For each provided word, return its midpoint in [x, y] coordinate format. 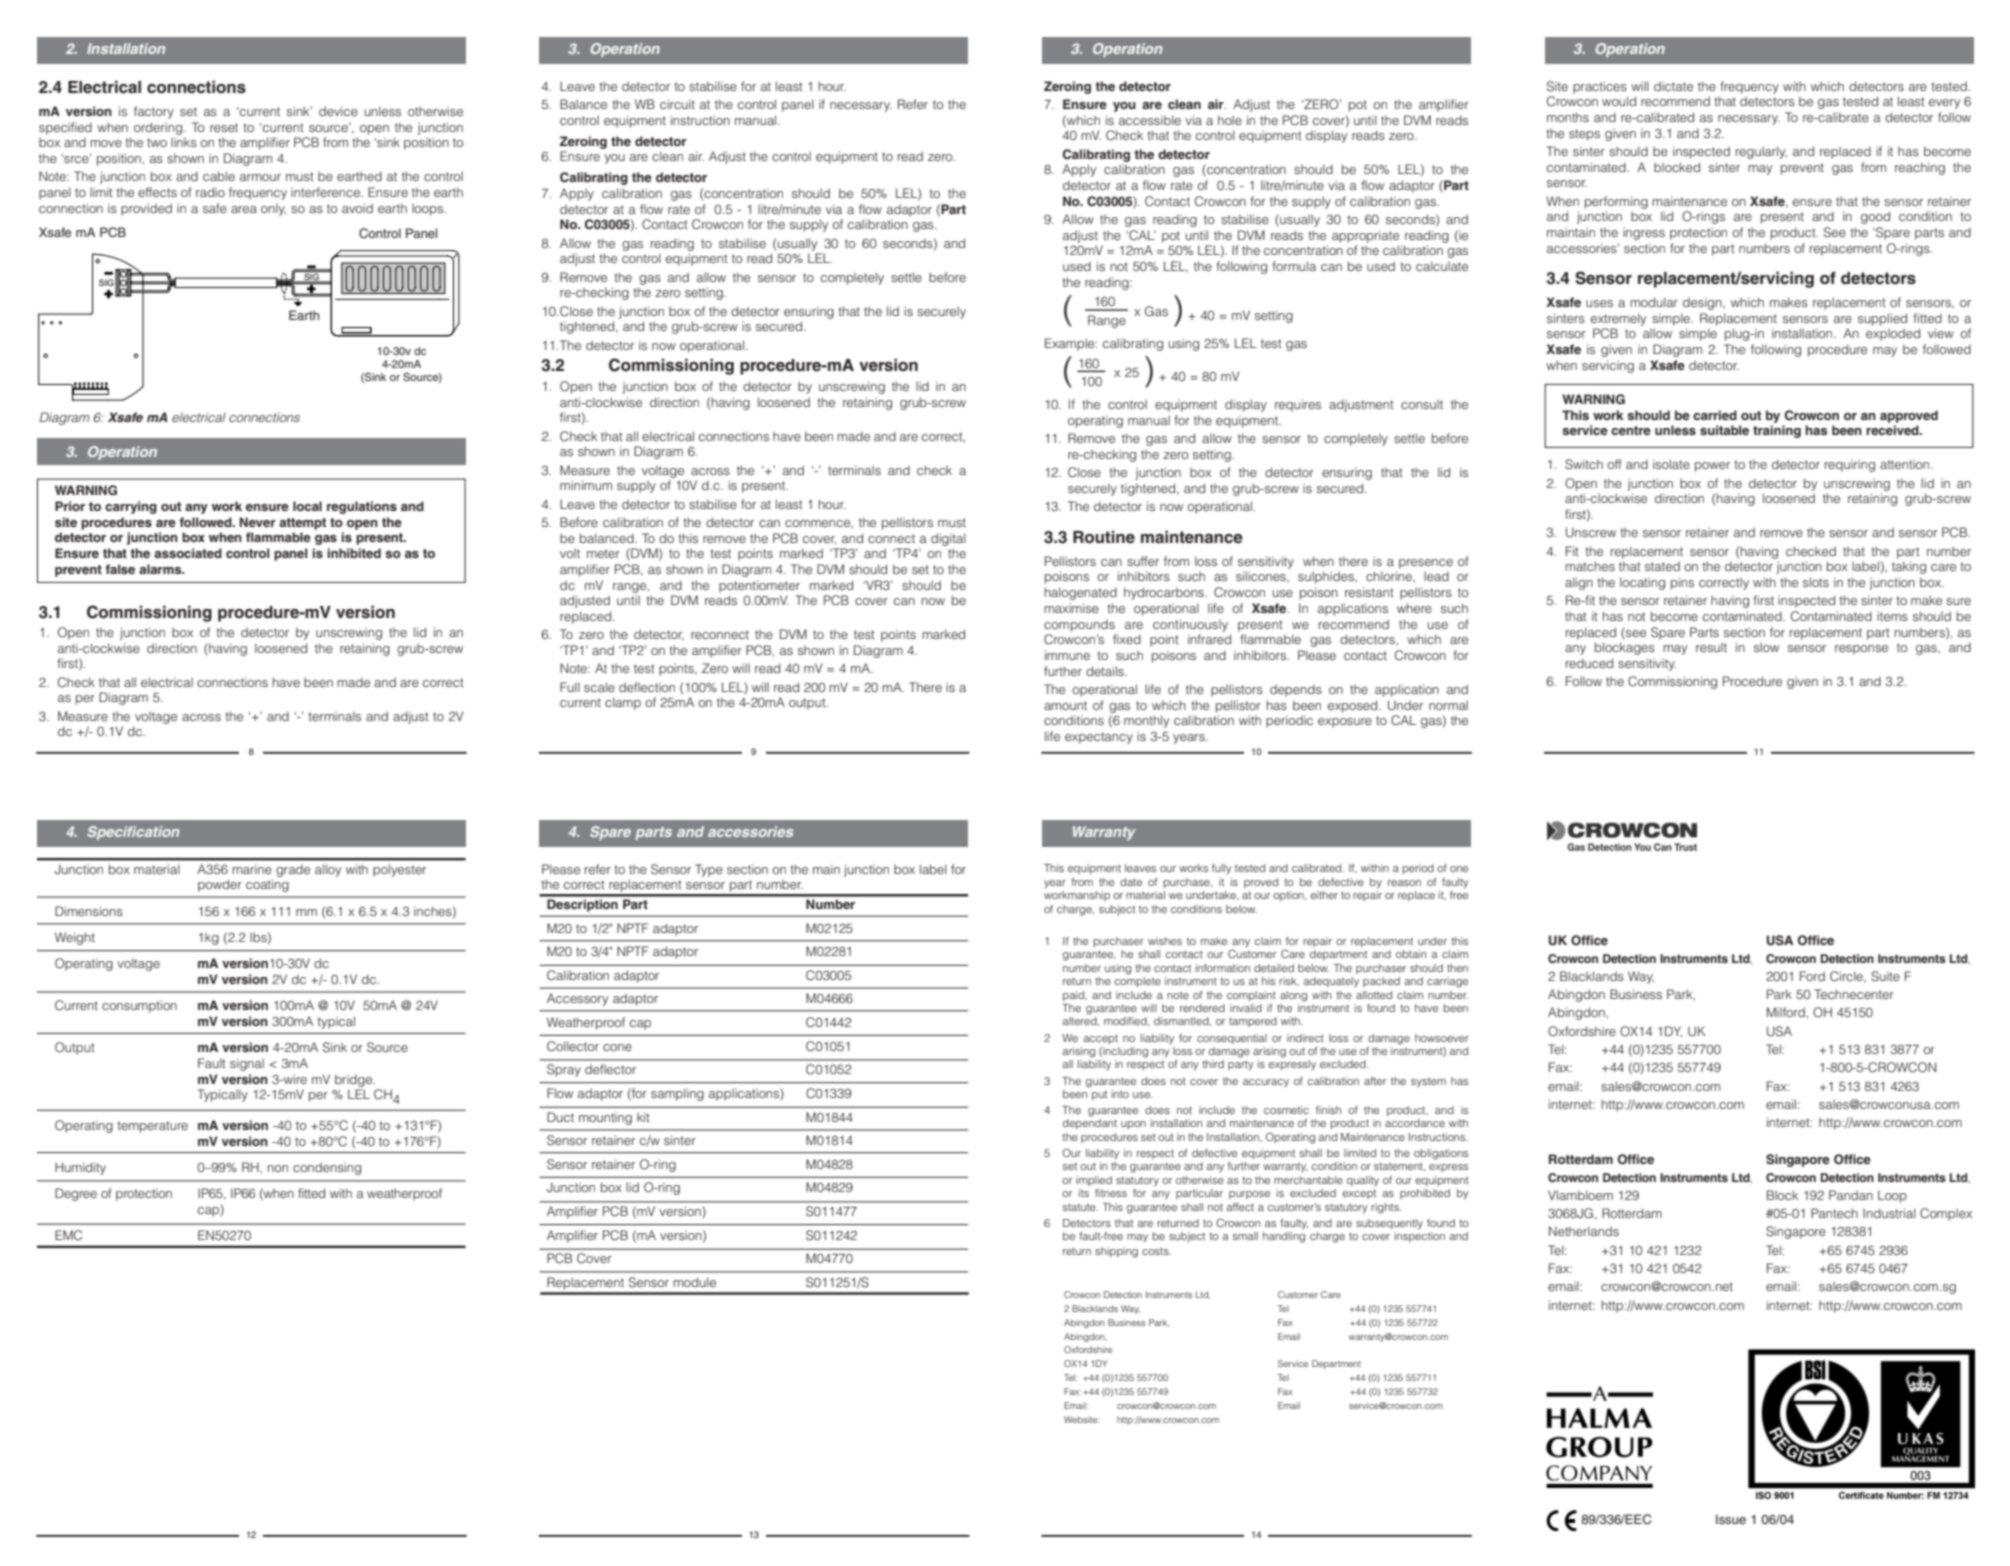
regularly [1761, 152]
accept [1100, 1039]
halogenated [1081, 593]
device [338, 111]
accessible [1150, 120]
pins [1682, 583]
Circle [1847, 976]
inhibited [354, 553]
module [694, 1282]
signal [247, 1064]
